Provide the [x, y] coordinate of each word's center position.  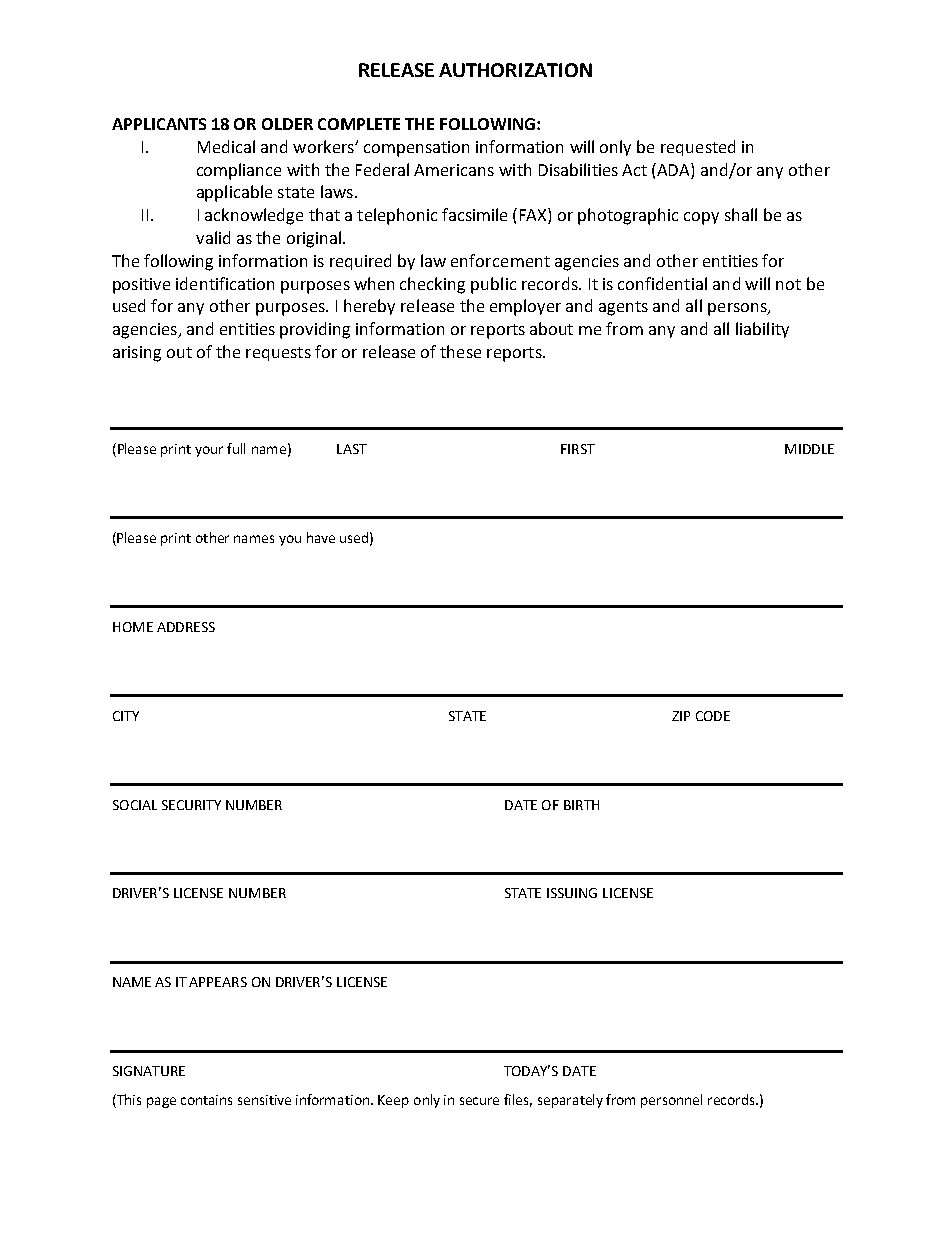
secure [479, 1101]
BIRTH [581, 805]
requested [698, 148]
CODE [713, 716]
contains [206, 1100]
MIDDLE [809, 449]
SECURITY [191, 805]
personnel [671, 1101]
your [209, 451]
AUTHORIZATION [515, 70]
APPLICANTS [159, 124]
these [460, 351]
